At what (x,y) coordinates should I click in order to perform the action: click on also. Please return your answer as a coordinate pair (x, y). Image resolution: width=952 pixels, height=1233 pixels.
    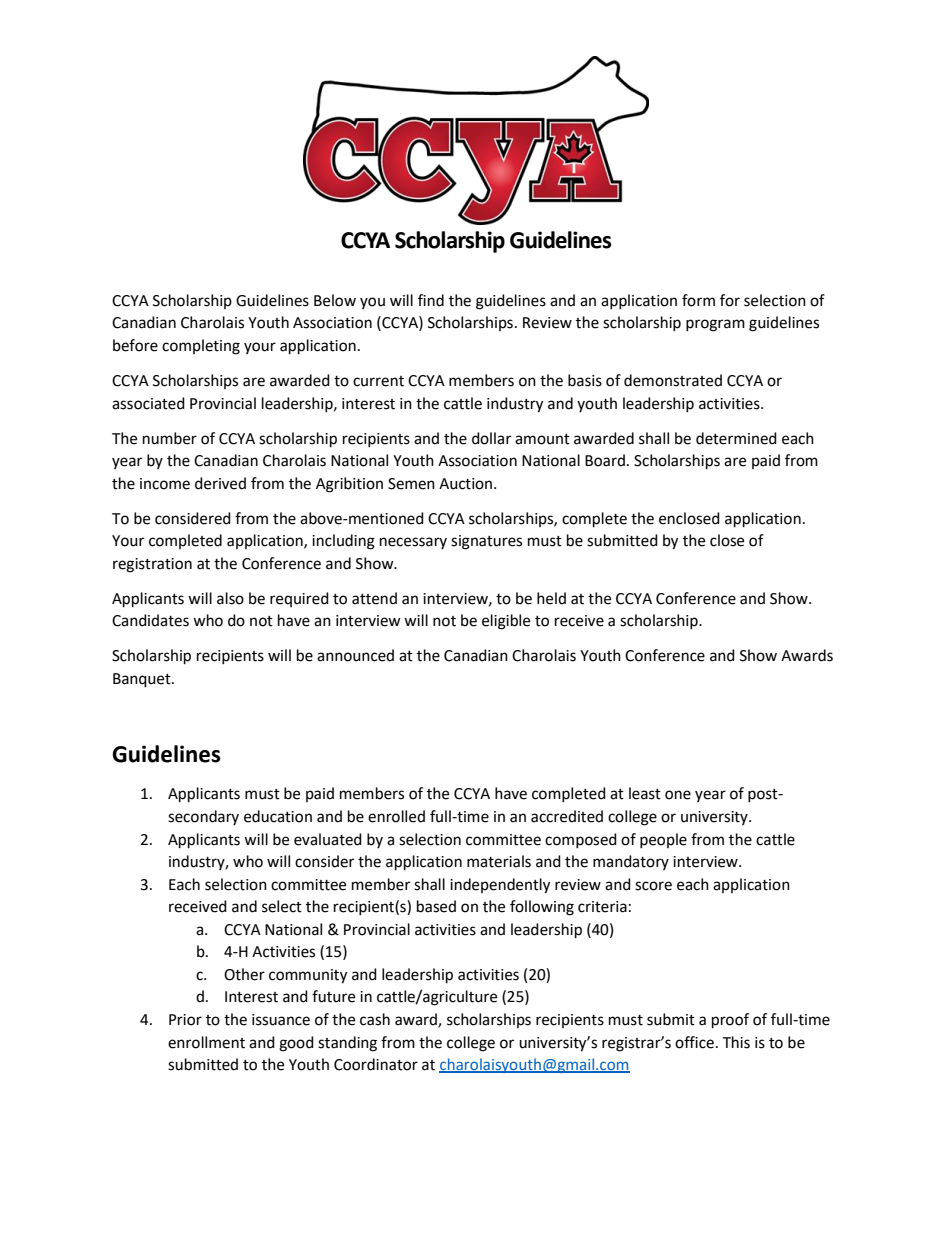
    Looking at the image, I should click on (230, 598).
